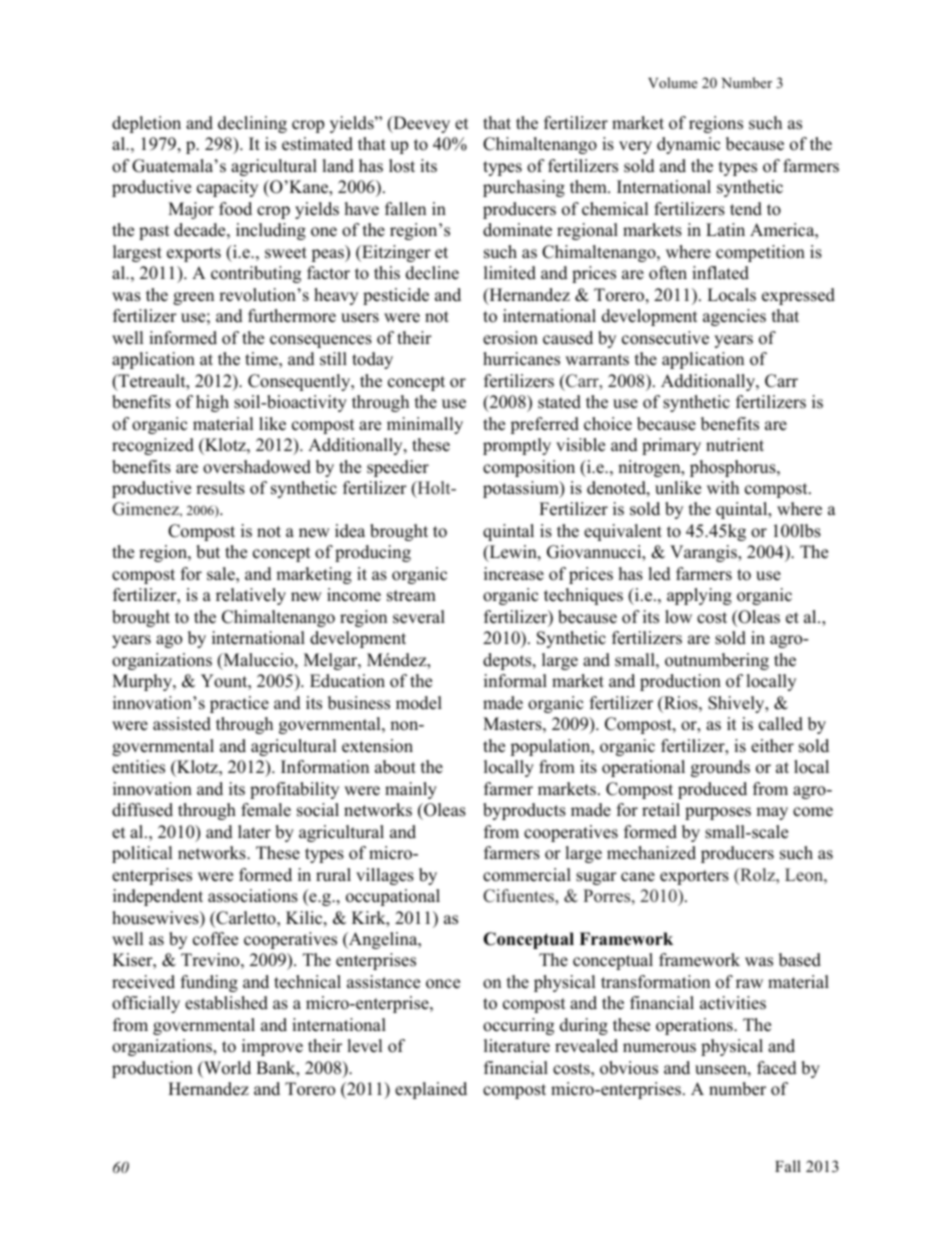 This screenshot has height=1233, width=952. Describe the element at coordinates (517, 1046) in the screenshot. I see `literature` at that location.
